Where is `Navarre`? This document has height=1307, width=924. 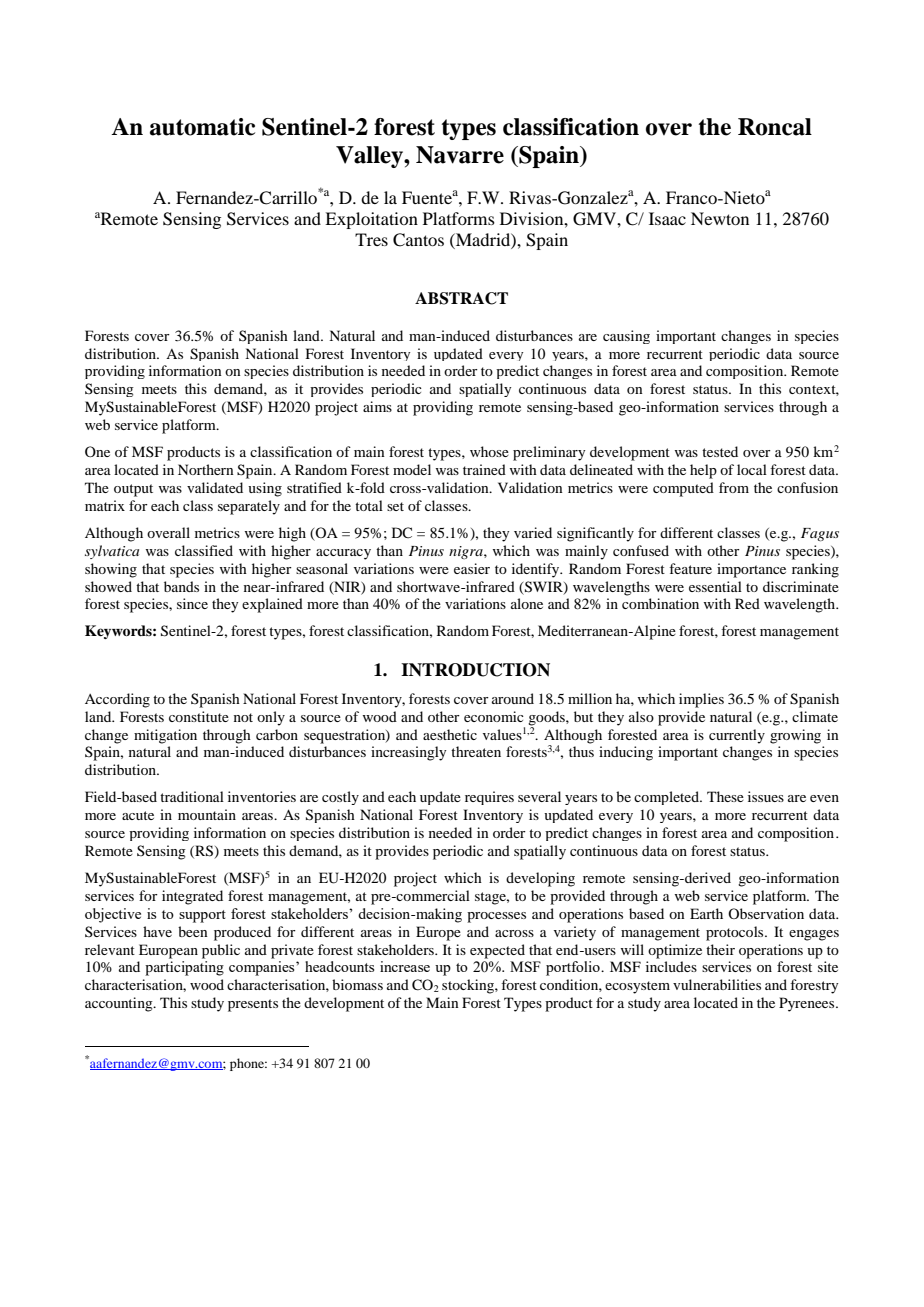
Navarre is located at coordinates (460, 155).
